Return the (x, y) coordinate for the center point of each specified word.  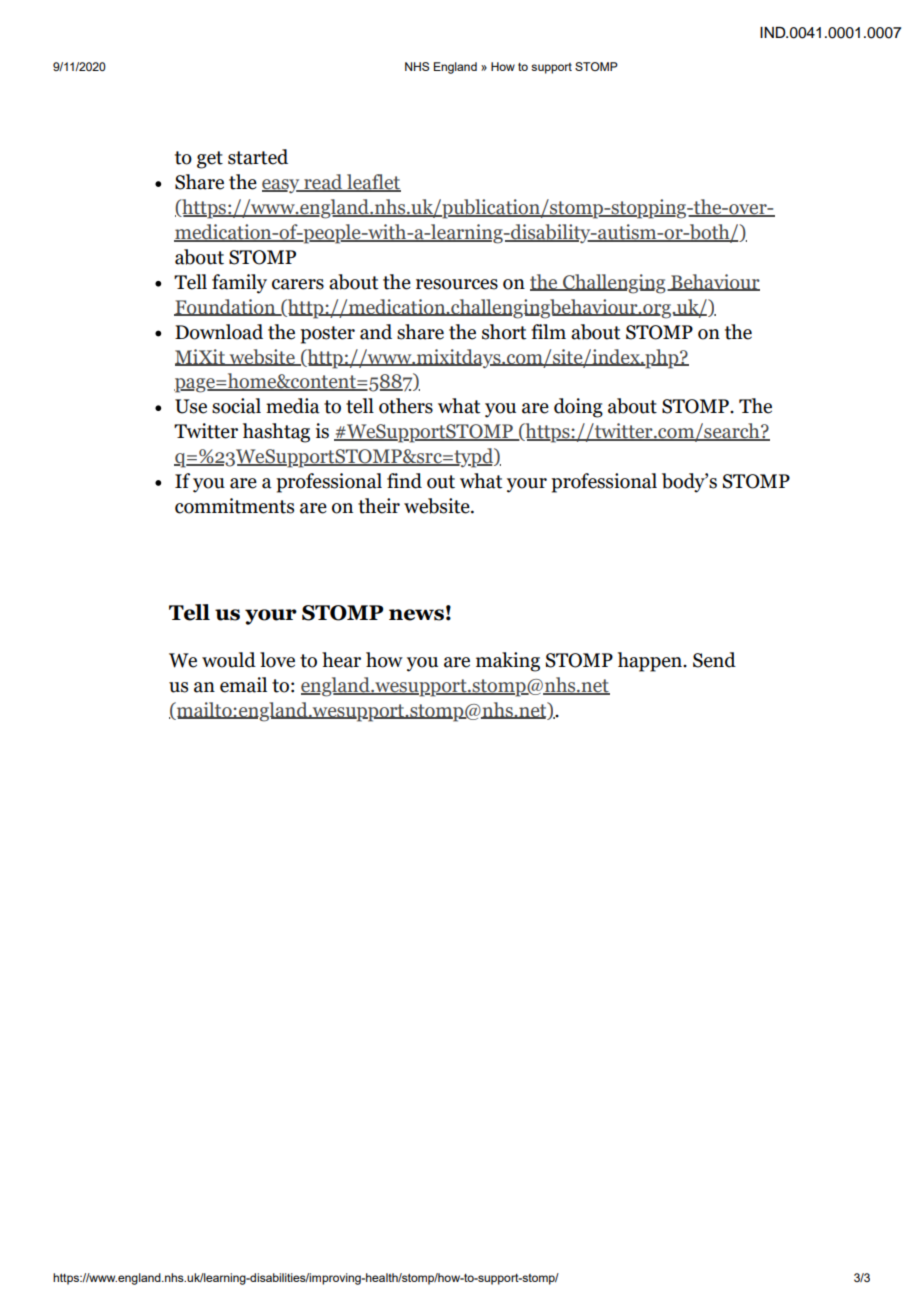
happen (651, 662)
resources (457, 284)
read (323, 183)
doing (578, 408)
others (406, 406)
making (508, 662)
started (258, 157)
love (277, 660)
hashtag (276, 433)
